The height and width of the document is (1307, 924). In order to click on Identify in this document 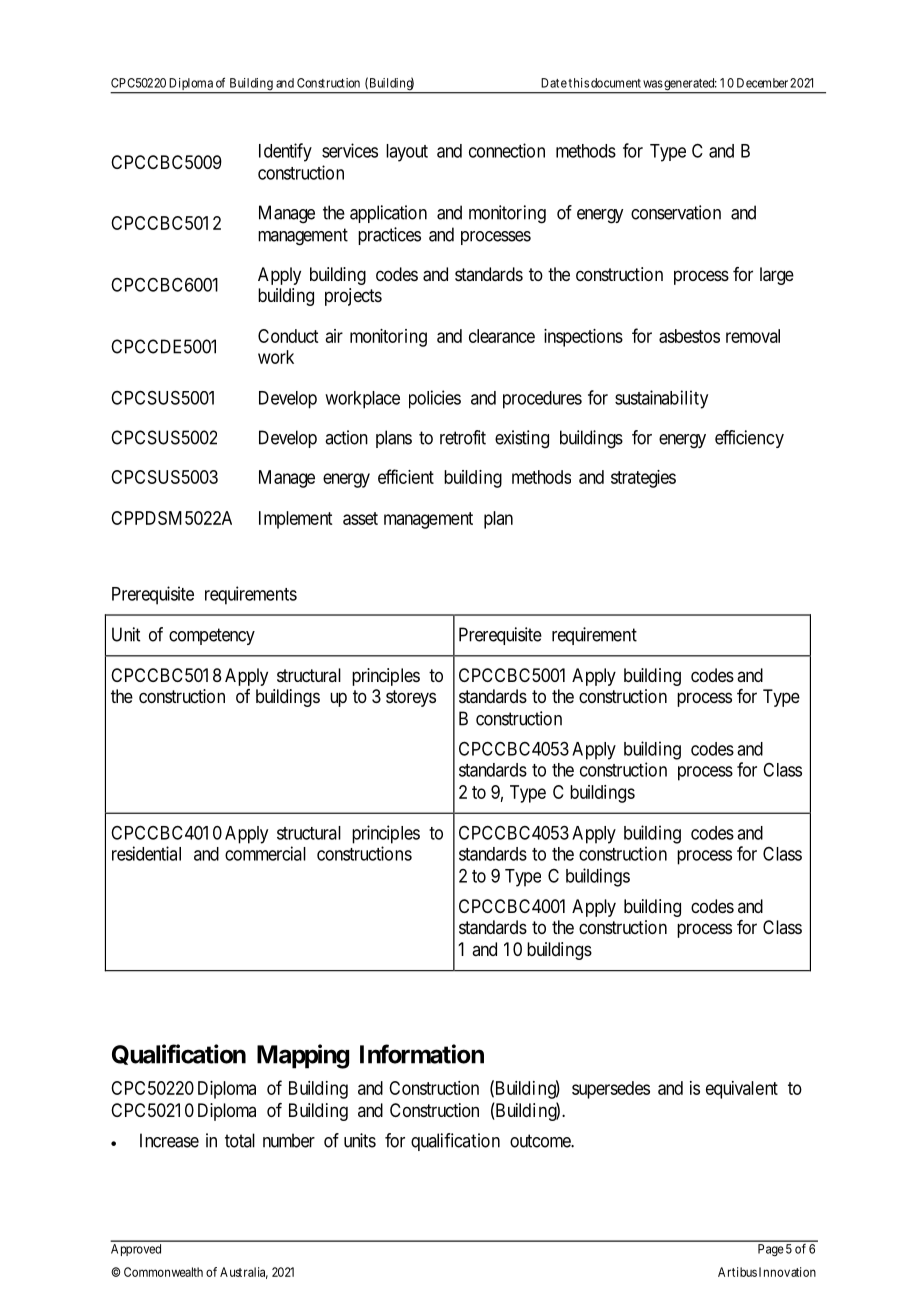, I will do `click(285, 152)`.
